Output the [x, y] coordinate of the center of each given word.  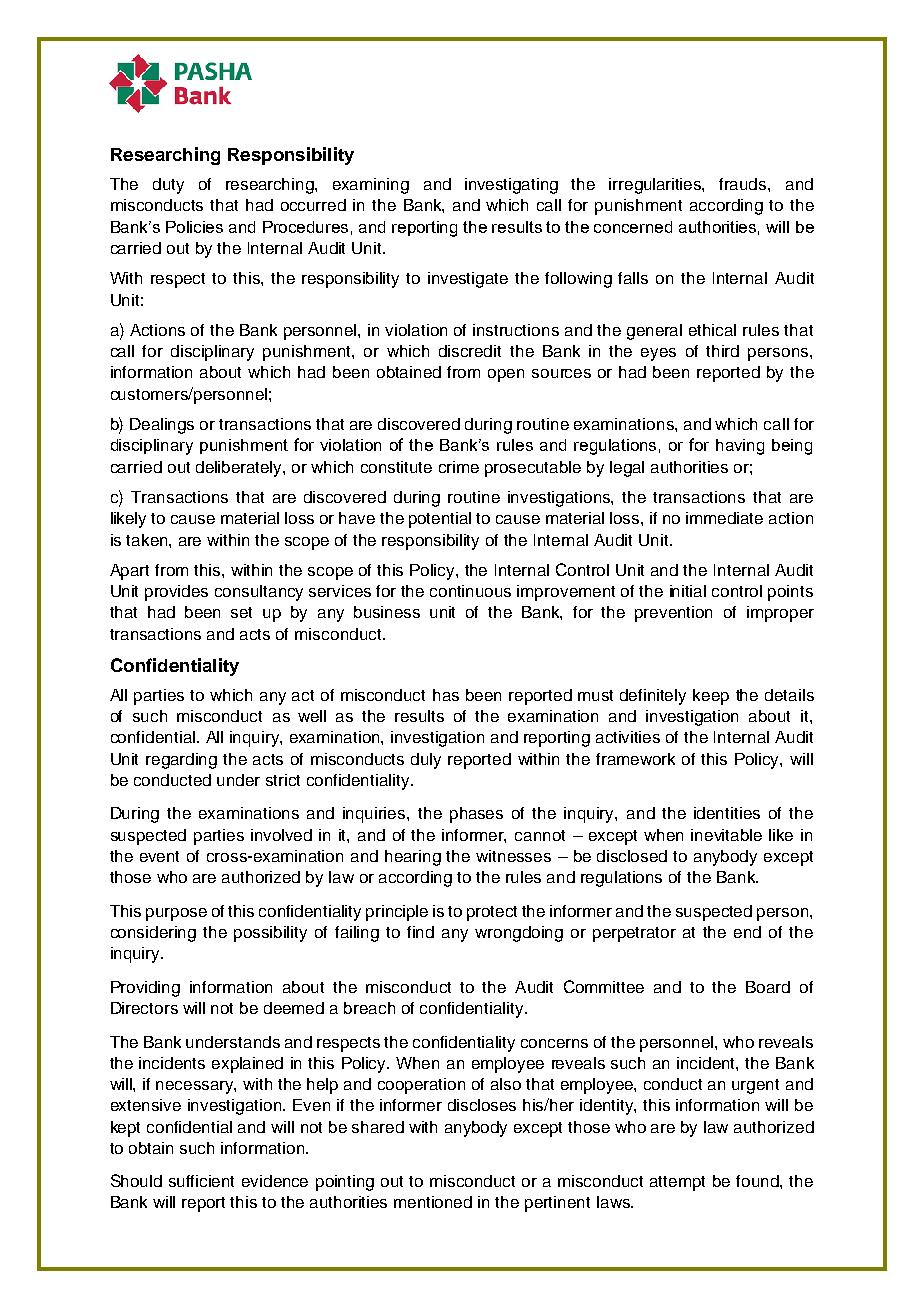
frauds [744, 184]
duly [426, 761]
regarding [181, 761]
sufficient [201, 1181]
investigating [511, 186]
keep [711, 697]
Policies [194, 227]
